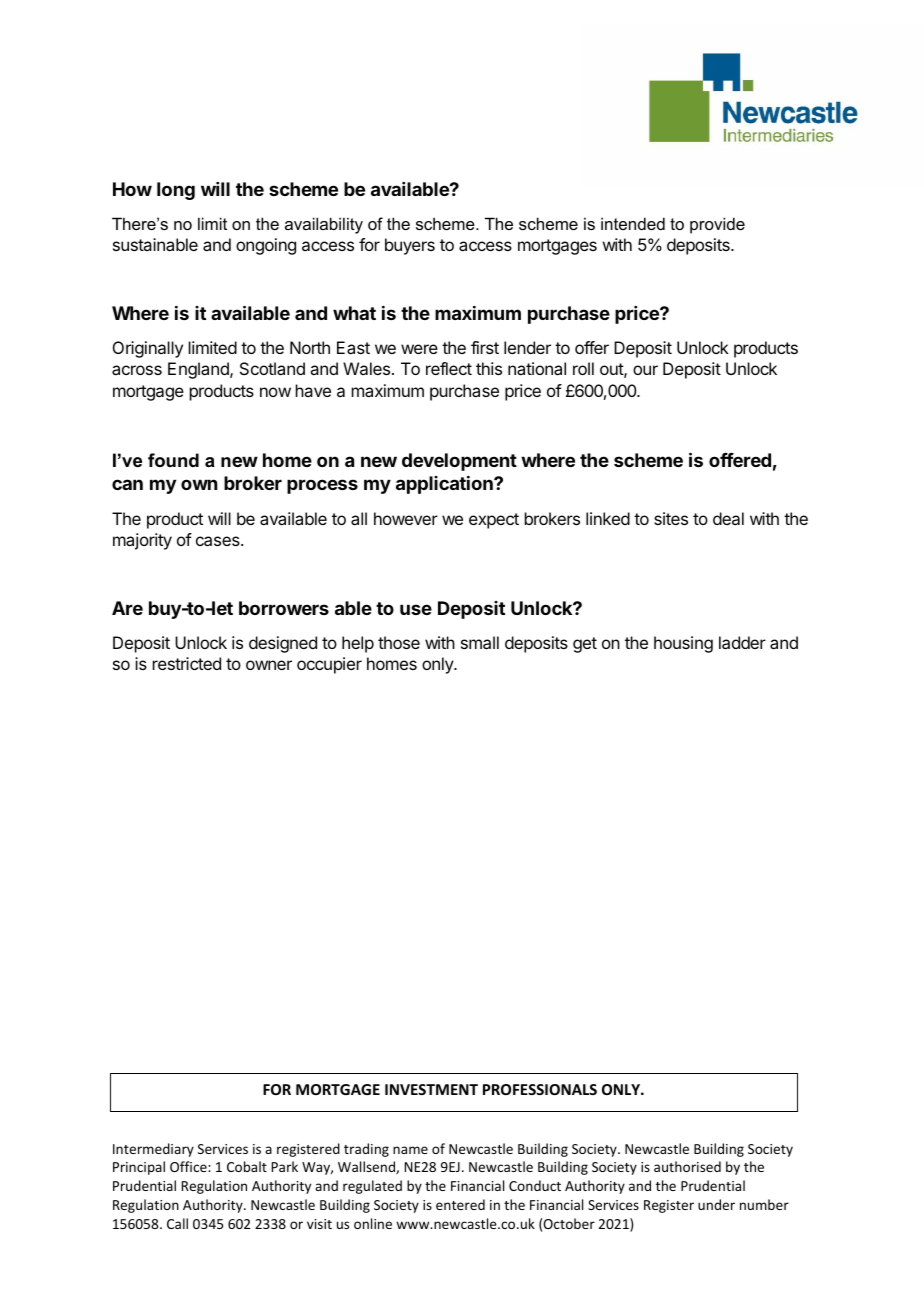 This screenshot has height=1308, width=924. I want to click on England, so click(199, 370).
